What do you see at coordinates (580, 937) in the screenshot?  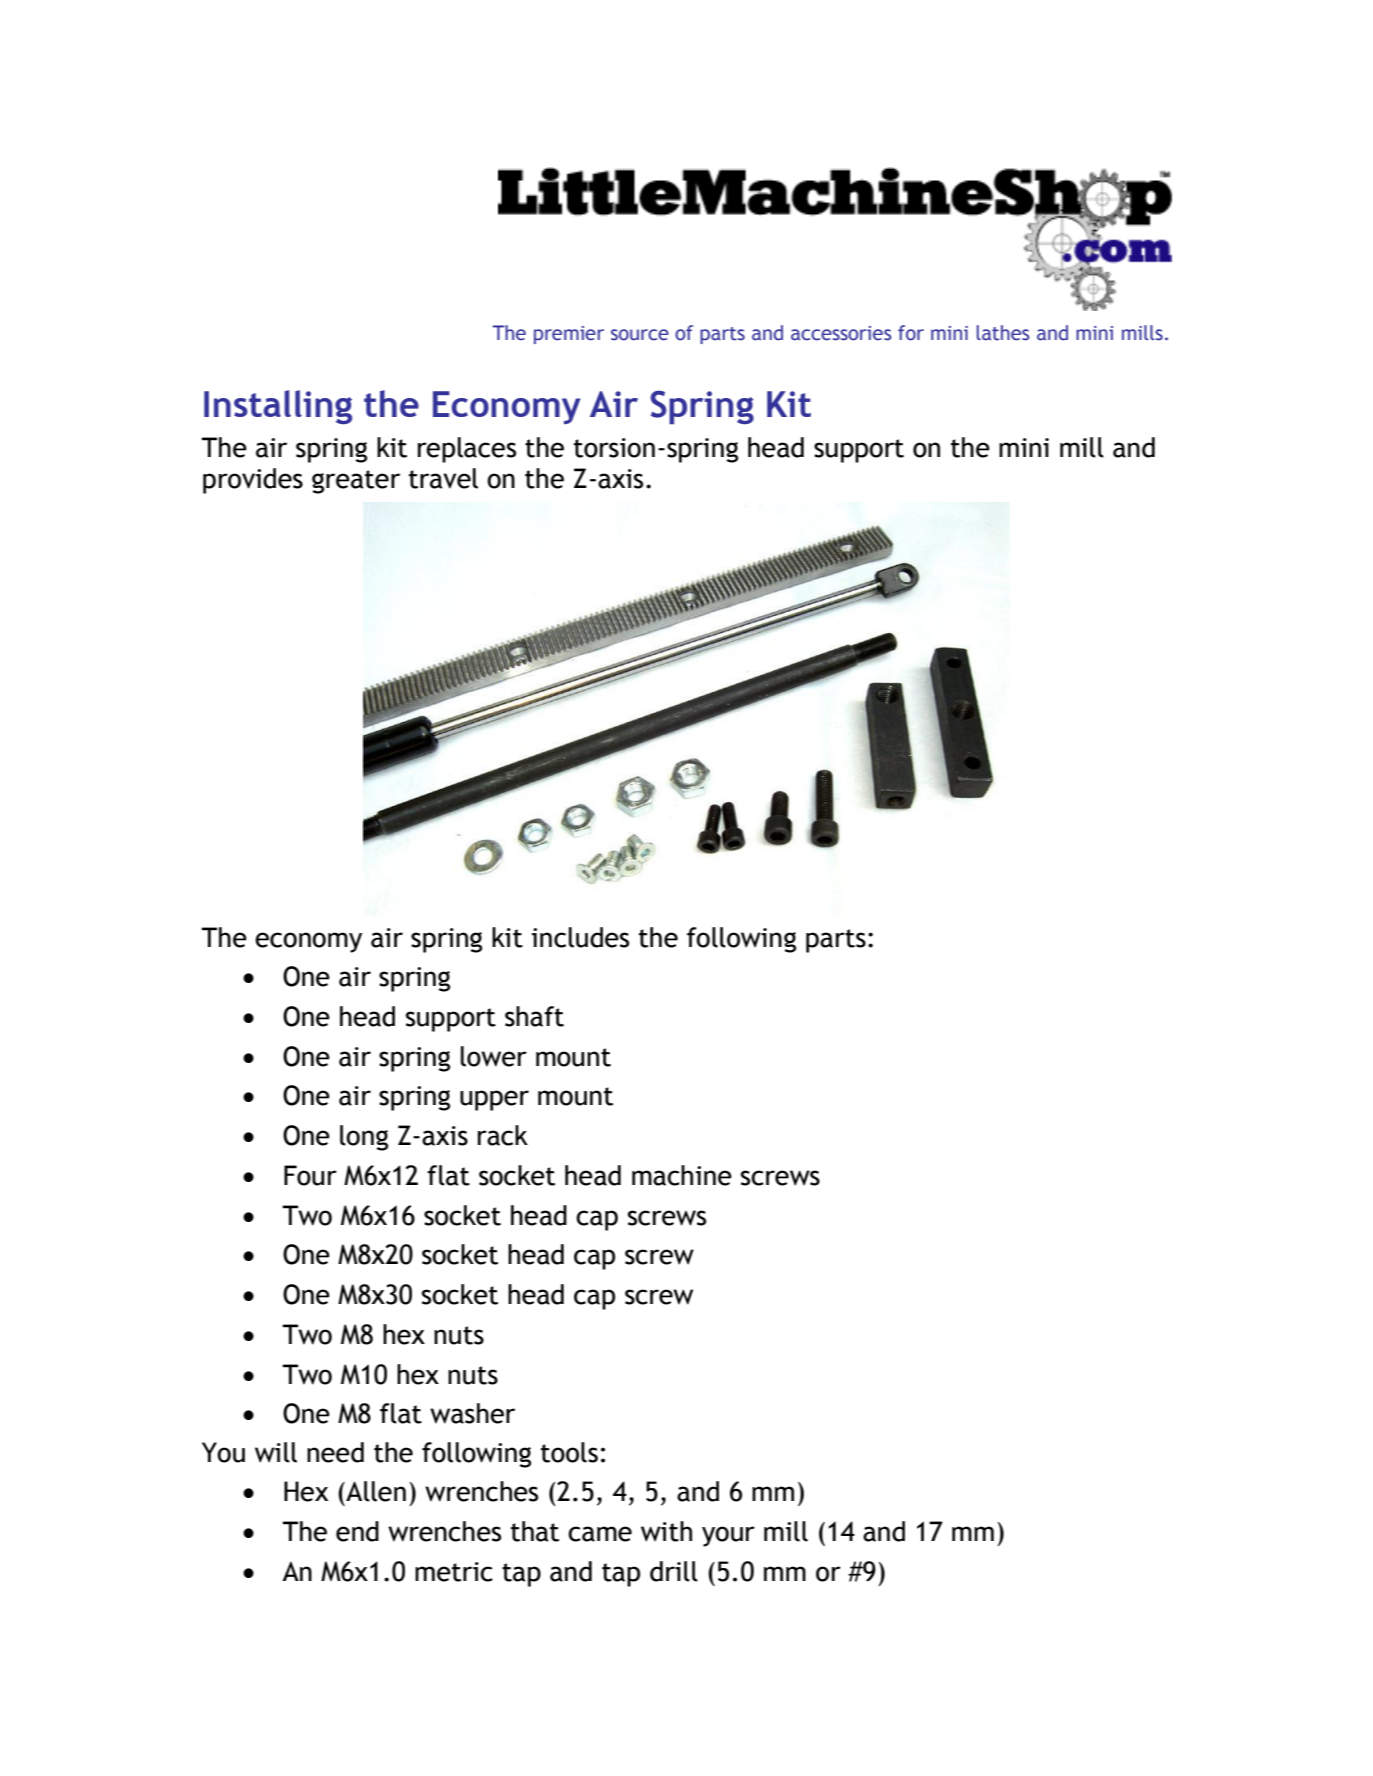 I see `includes` at bounding box center [580, 937].
